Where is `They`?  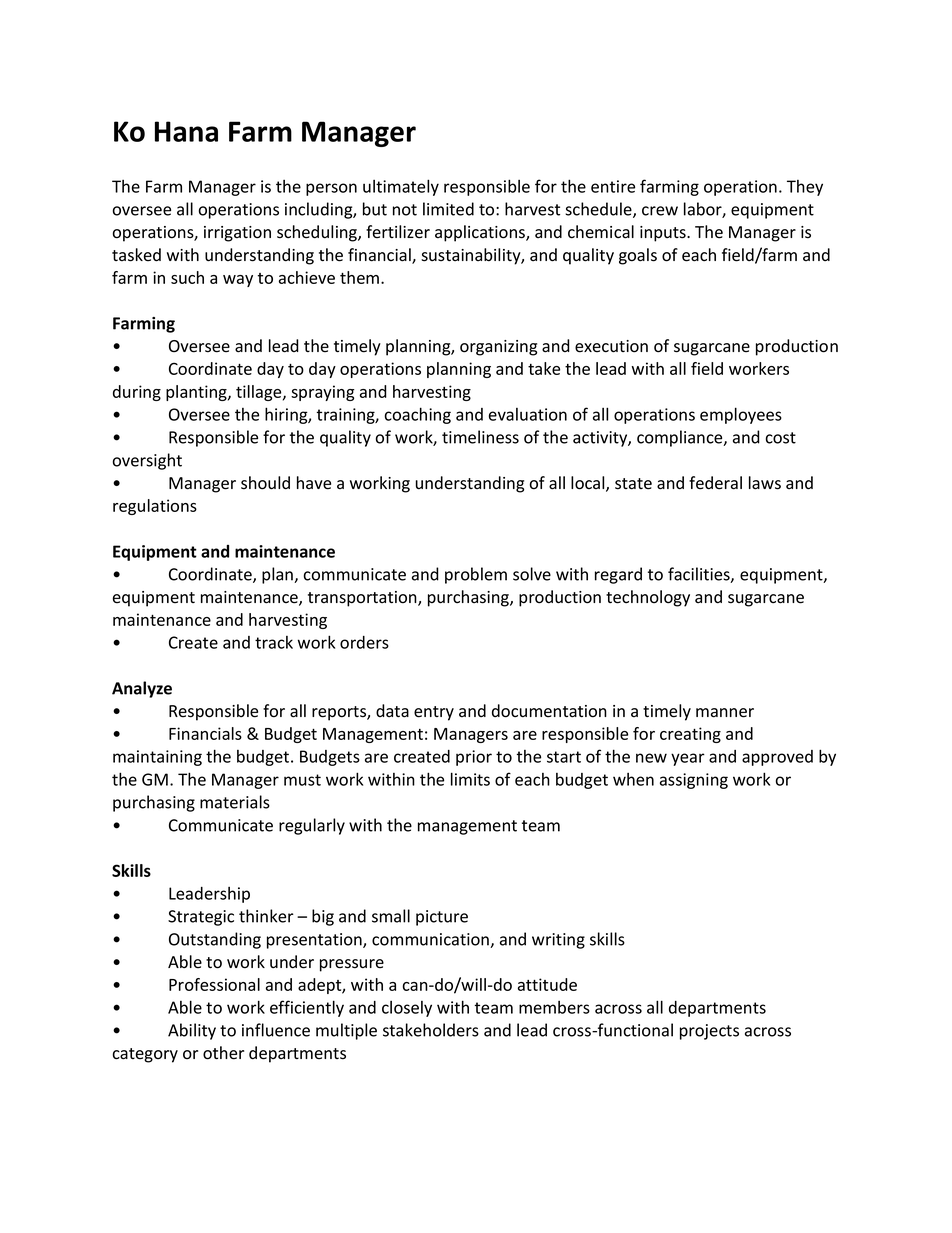
They is located at coordinates (805, 188).
